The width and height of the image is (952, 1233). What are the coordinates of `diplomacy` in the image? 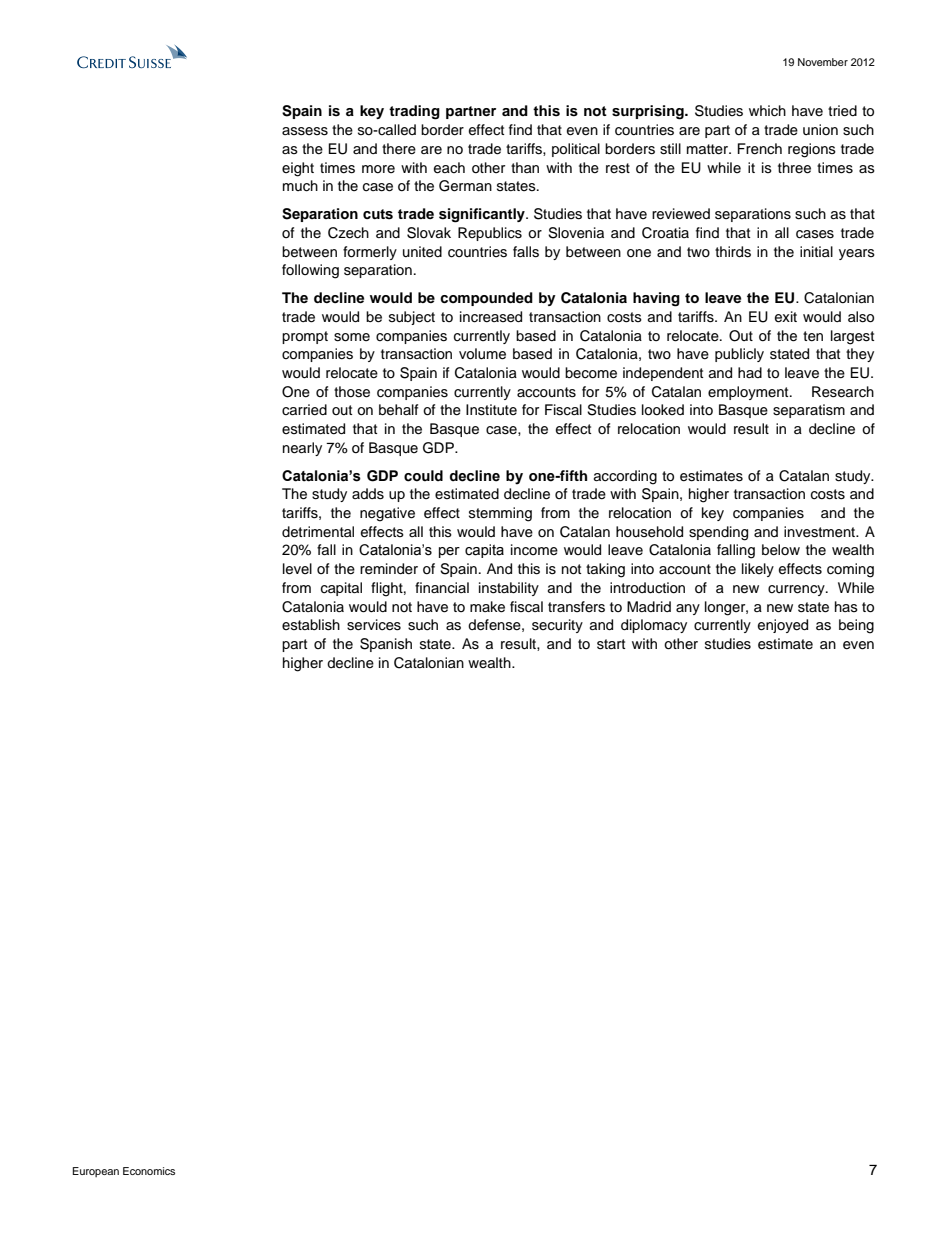 It's located at (654, 626).
